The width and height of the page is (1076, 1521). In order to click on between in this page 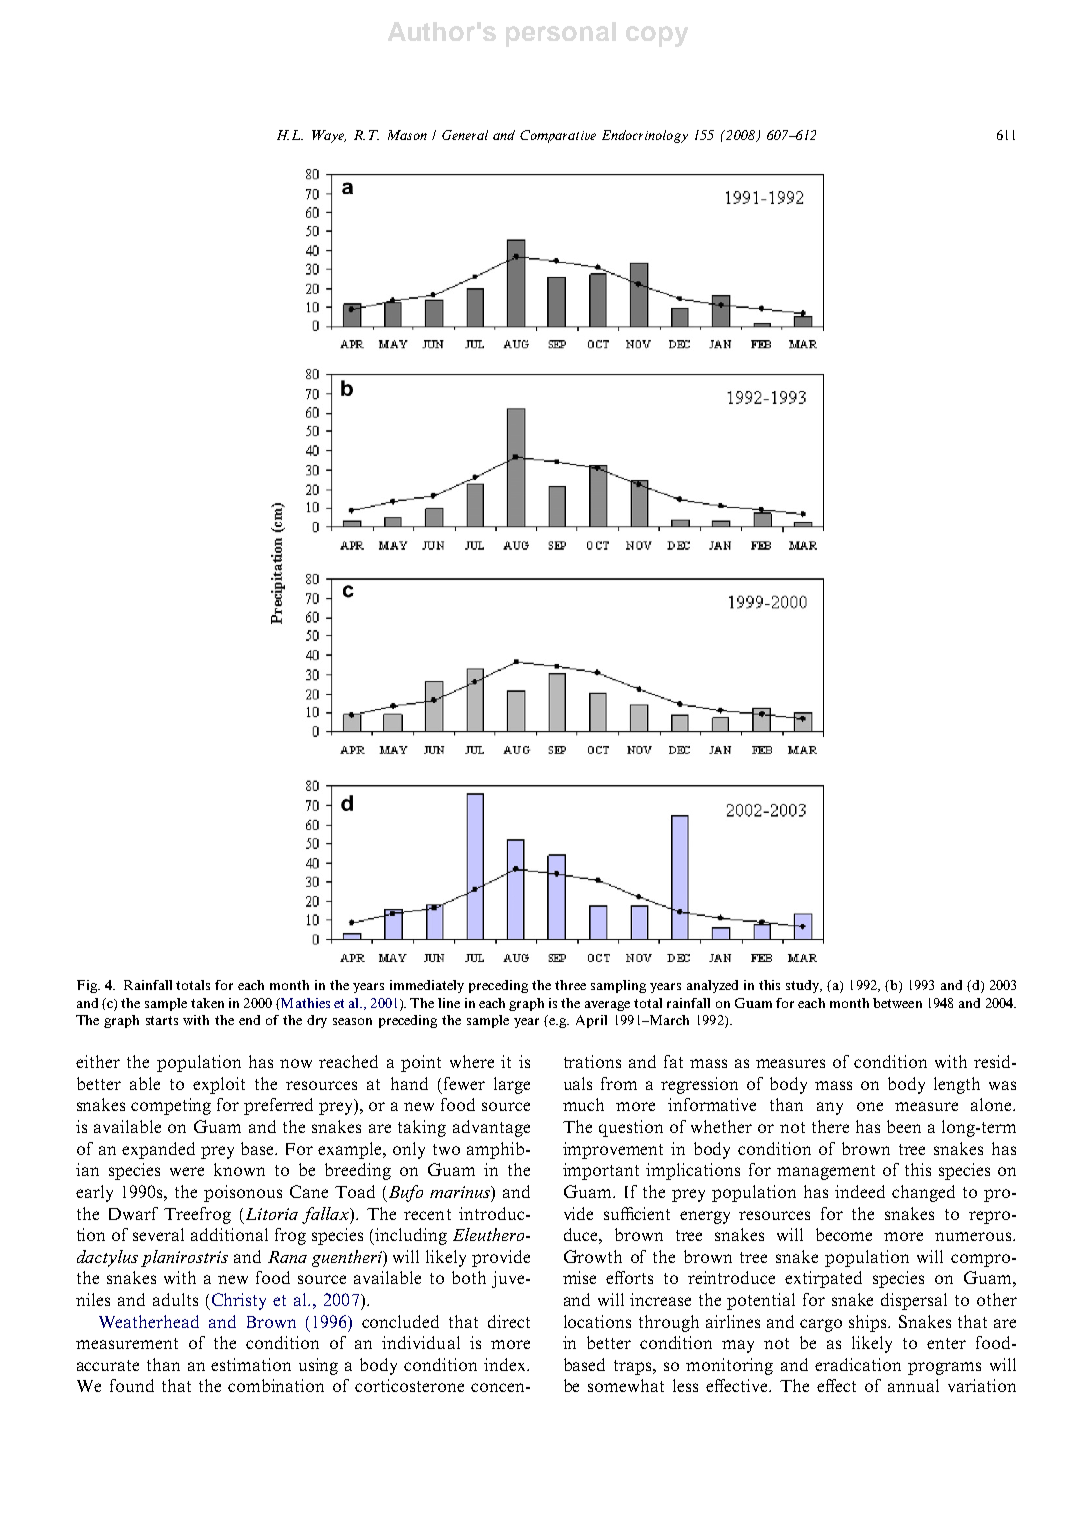, I will do `click(897, 1003)`.
